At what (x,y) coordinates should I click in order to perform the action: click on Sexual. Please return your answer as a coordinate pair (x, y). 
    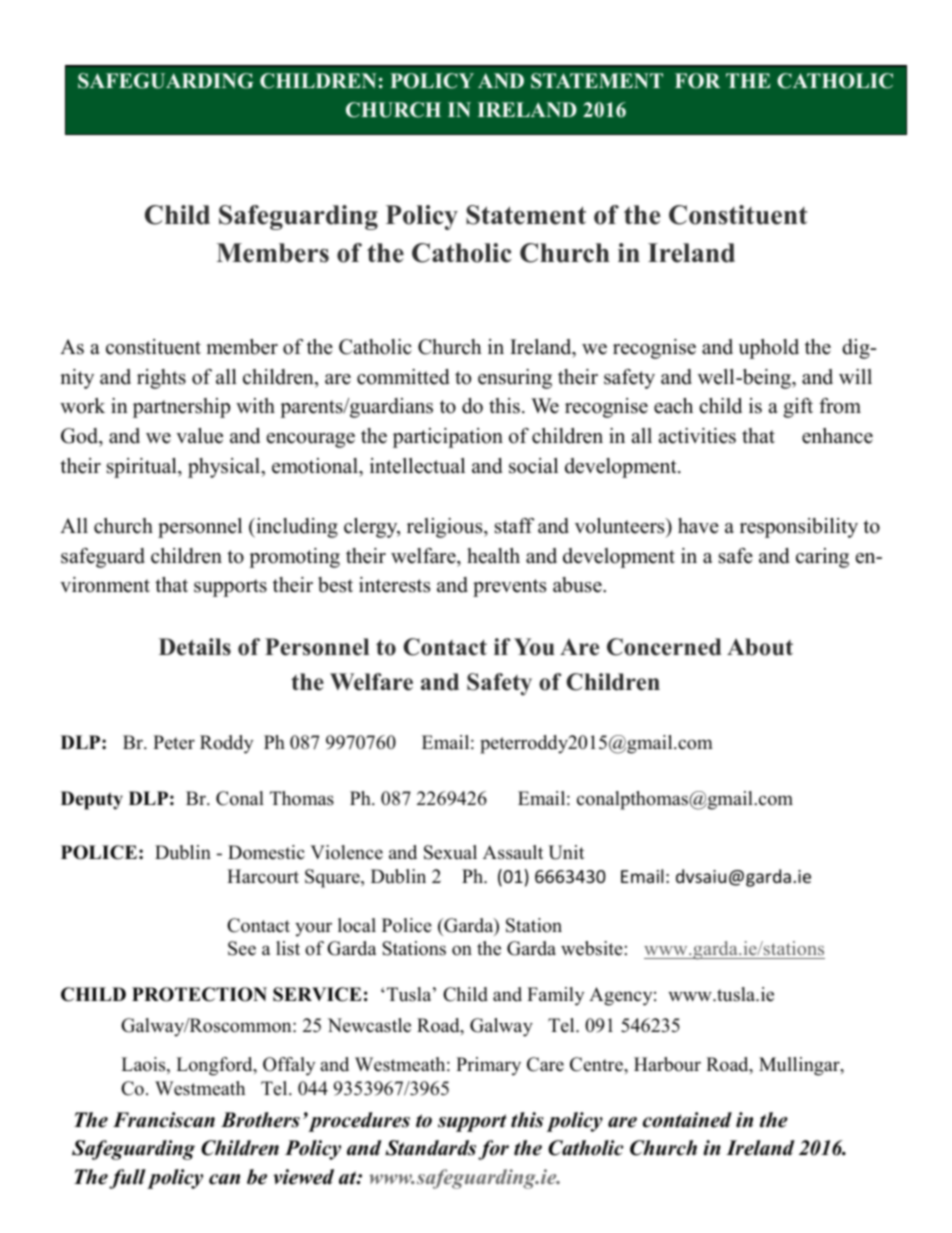
    Looking at the image, I should click on (450, 852).
